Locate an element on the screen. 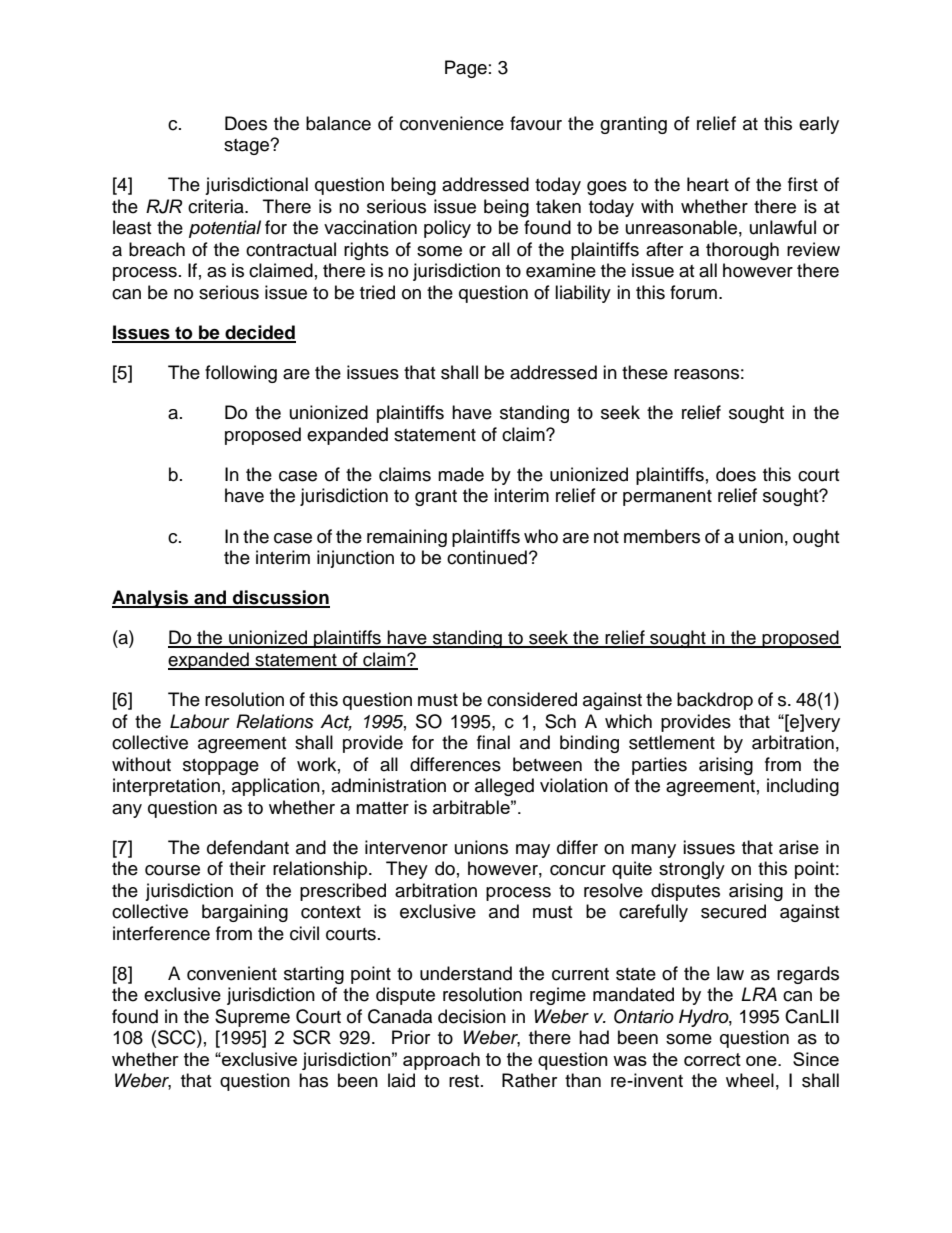 This screenshot has height=1233, width=952. permanent is located at coordinates (667, 498).
